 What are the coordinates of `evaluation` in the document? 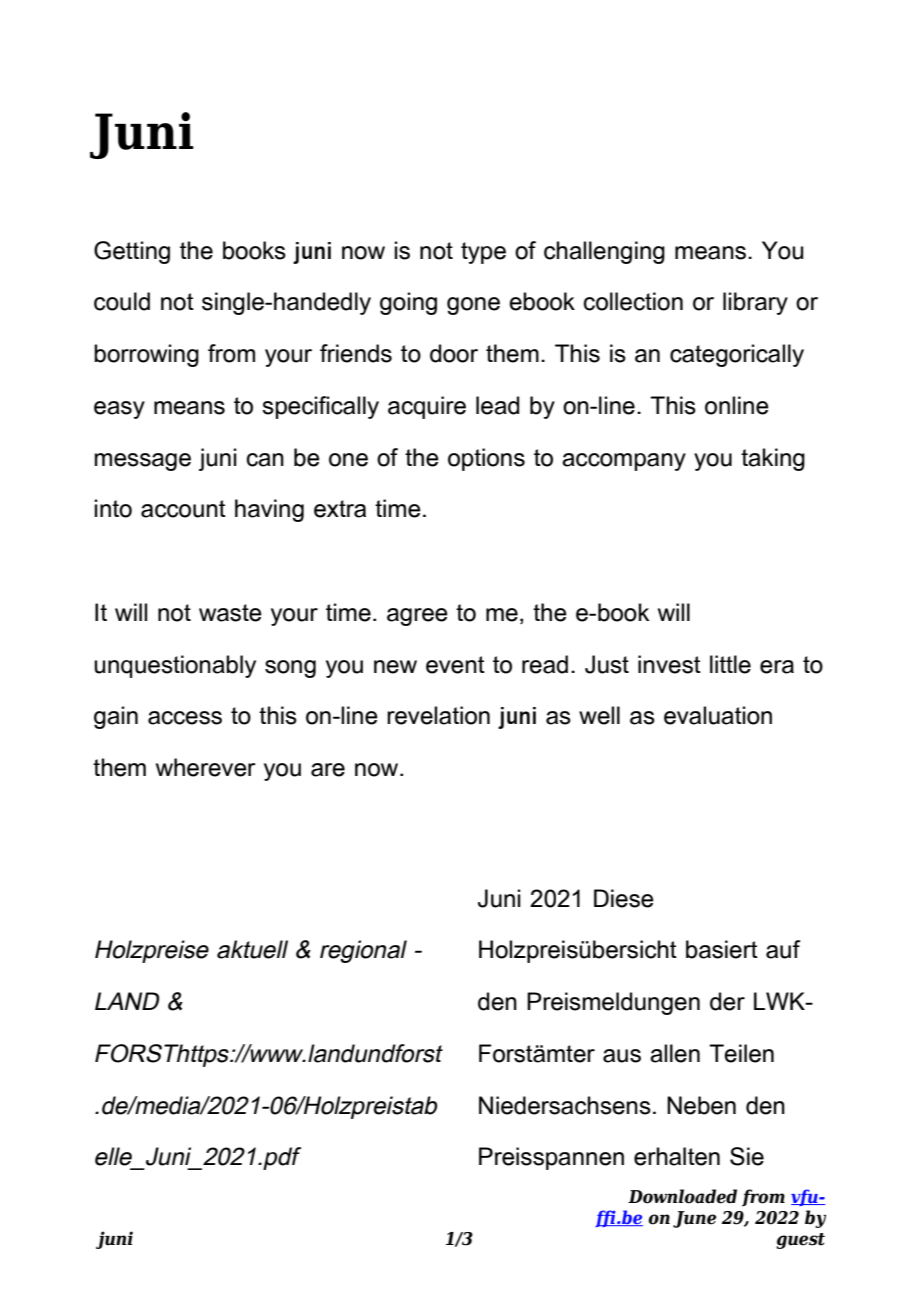 It's located at (718, 715).
